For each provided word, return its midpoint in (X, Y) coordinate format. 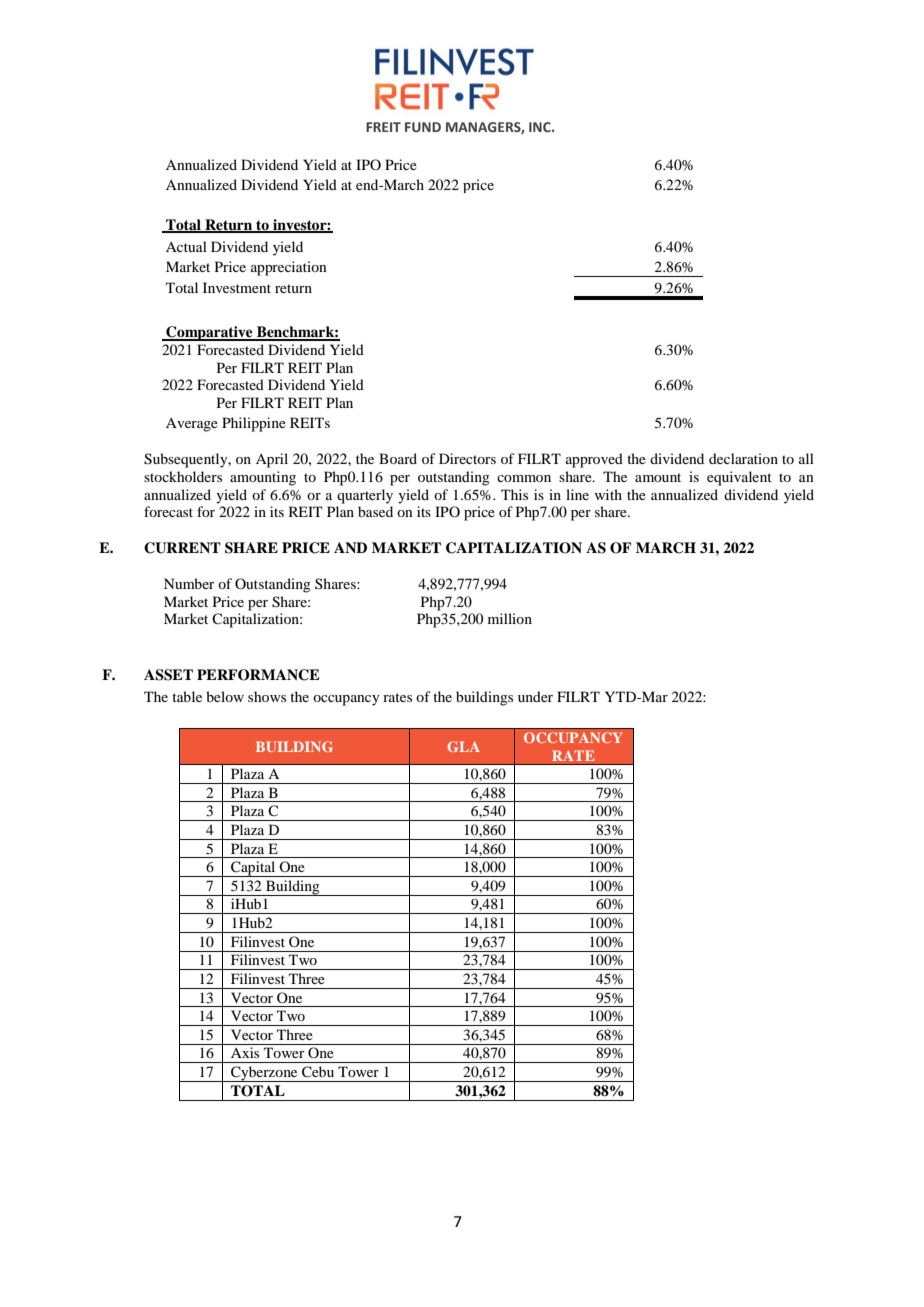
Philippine (254, 424)
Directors (467, 458)
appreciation (289, 268)
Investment (237, 287)
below (225, 696)
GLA (463, 746)
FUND (423, 127)
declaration (743, 458)
